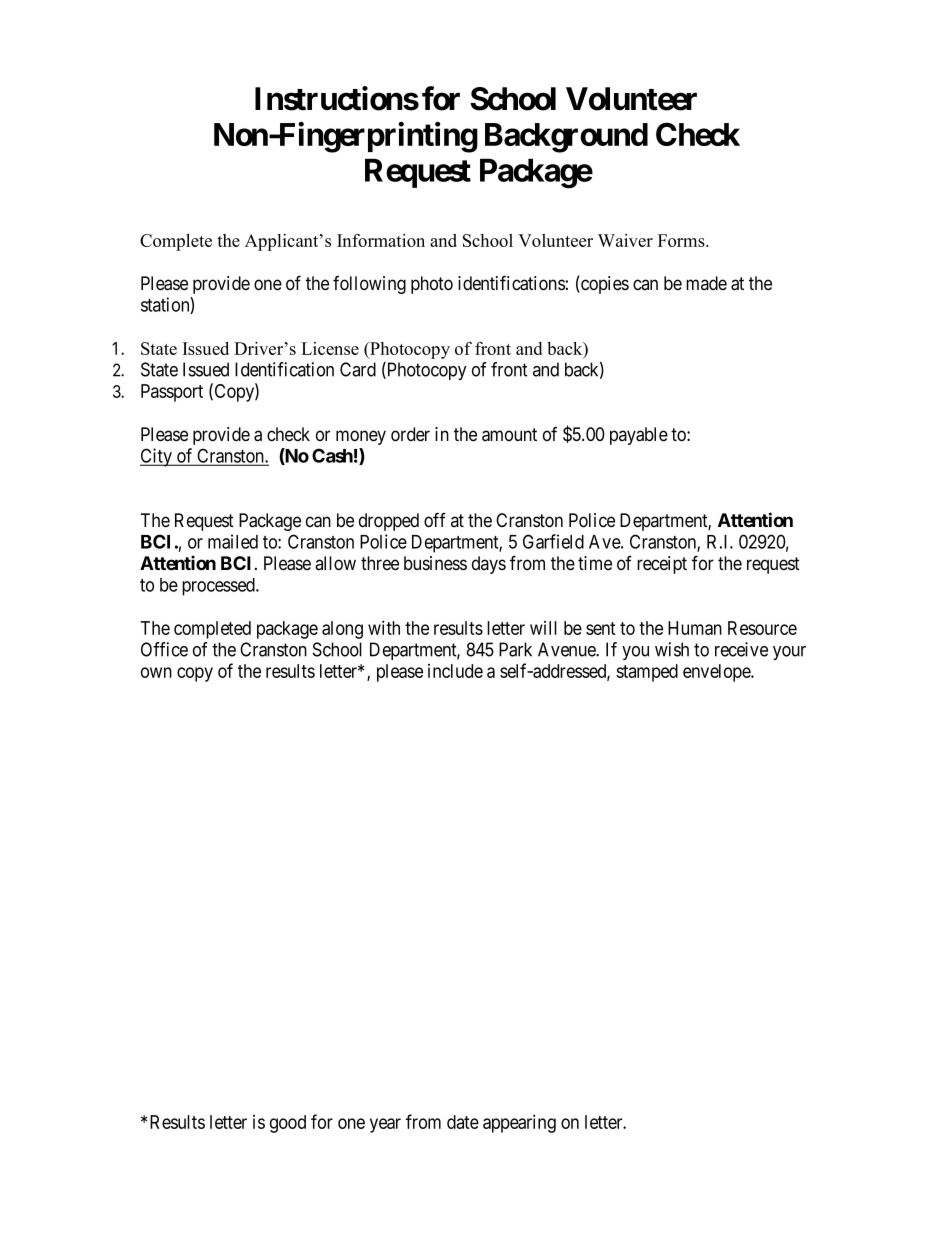 The height and width of the document is (1233, 952). Describe the element at coordinates (156, 672) in the document. I see `own` at that location.
